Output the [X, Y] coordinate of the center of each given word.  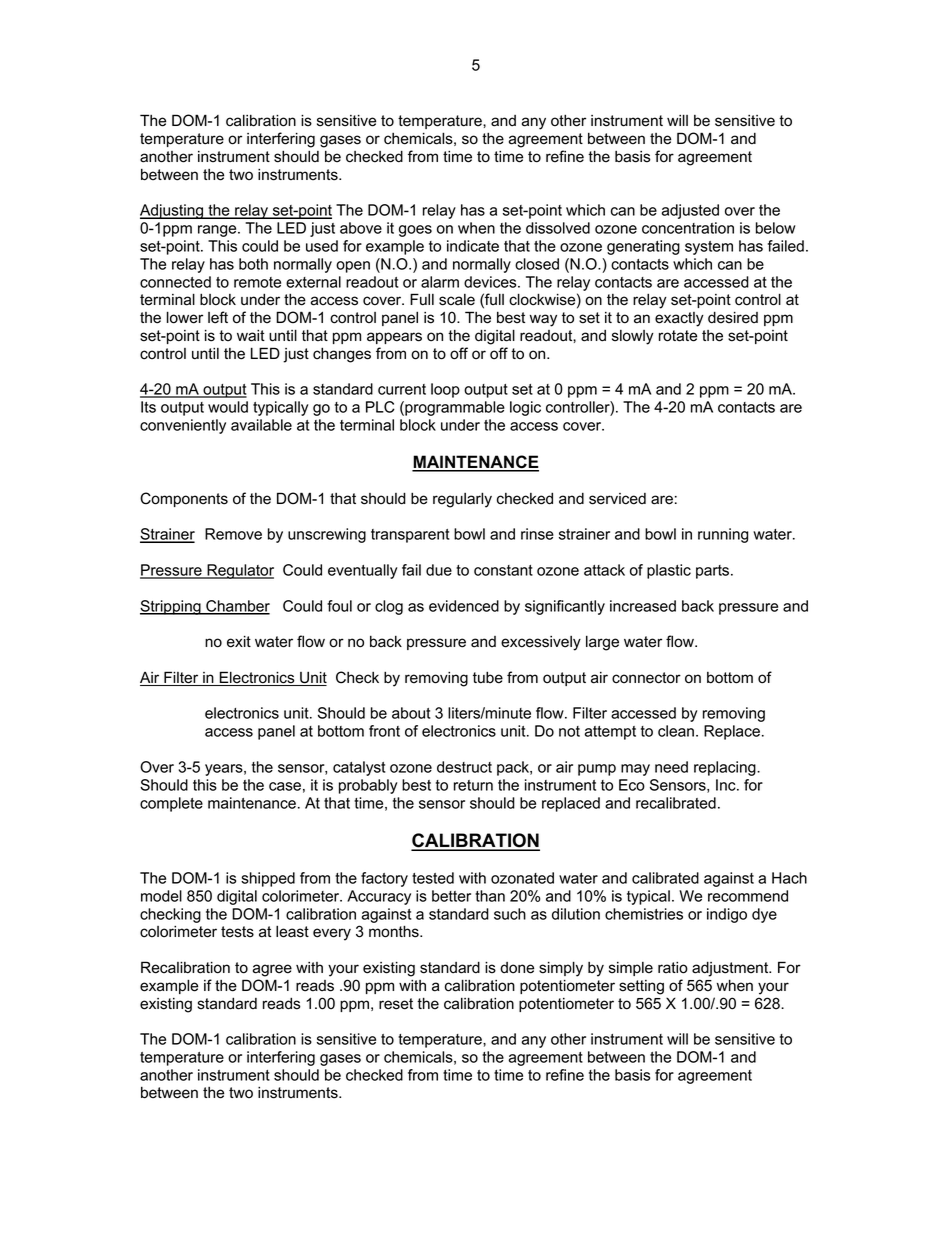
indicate [473, 246]
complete [171, 804]
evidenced [464, 606]
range [218, 231]
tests [237, 932]
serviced [617, 499]
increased [643, 606]
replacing [726, 768]
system [709, 248]
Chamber [237, 607]
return [473, 785]
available [261, 425]
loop [445, 390]
